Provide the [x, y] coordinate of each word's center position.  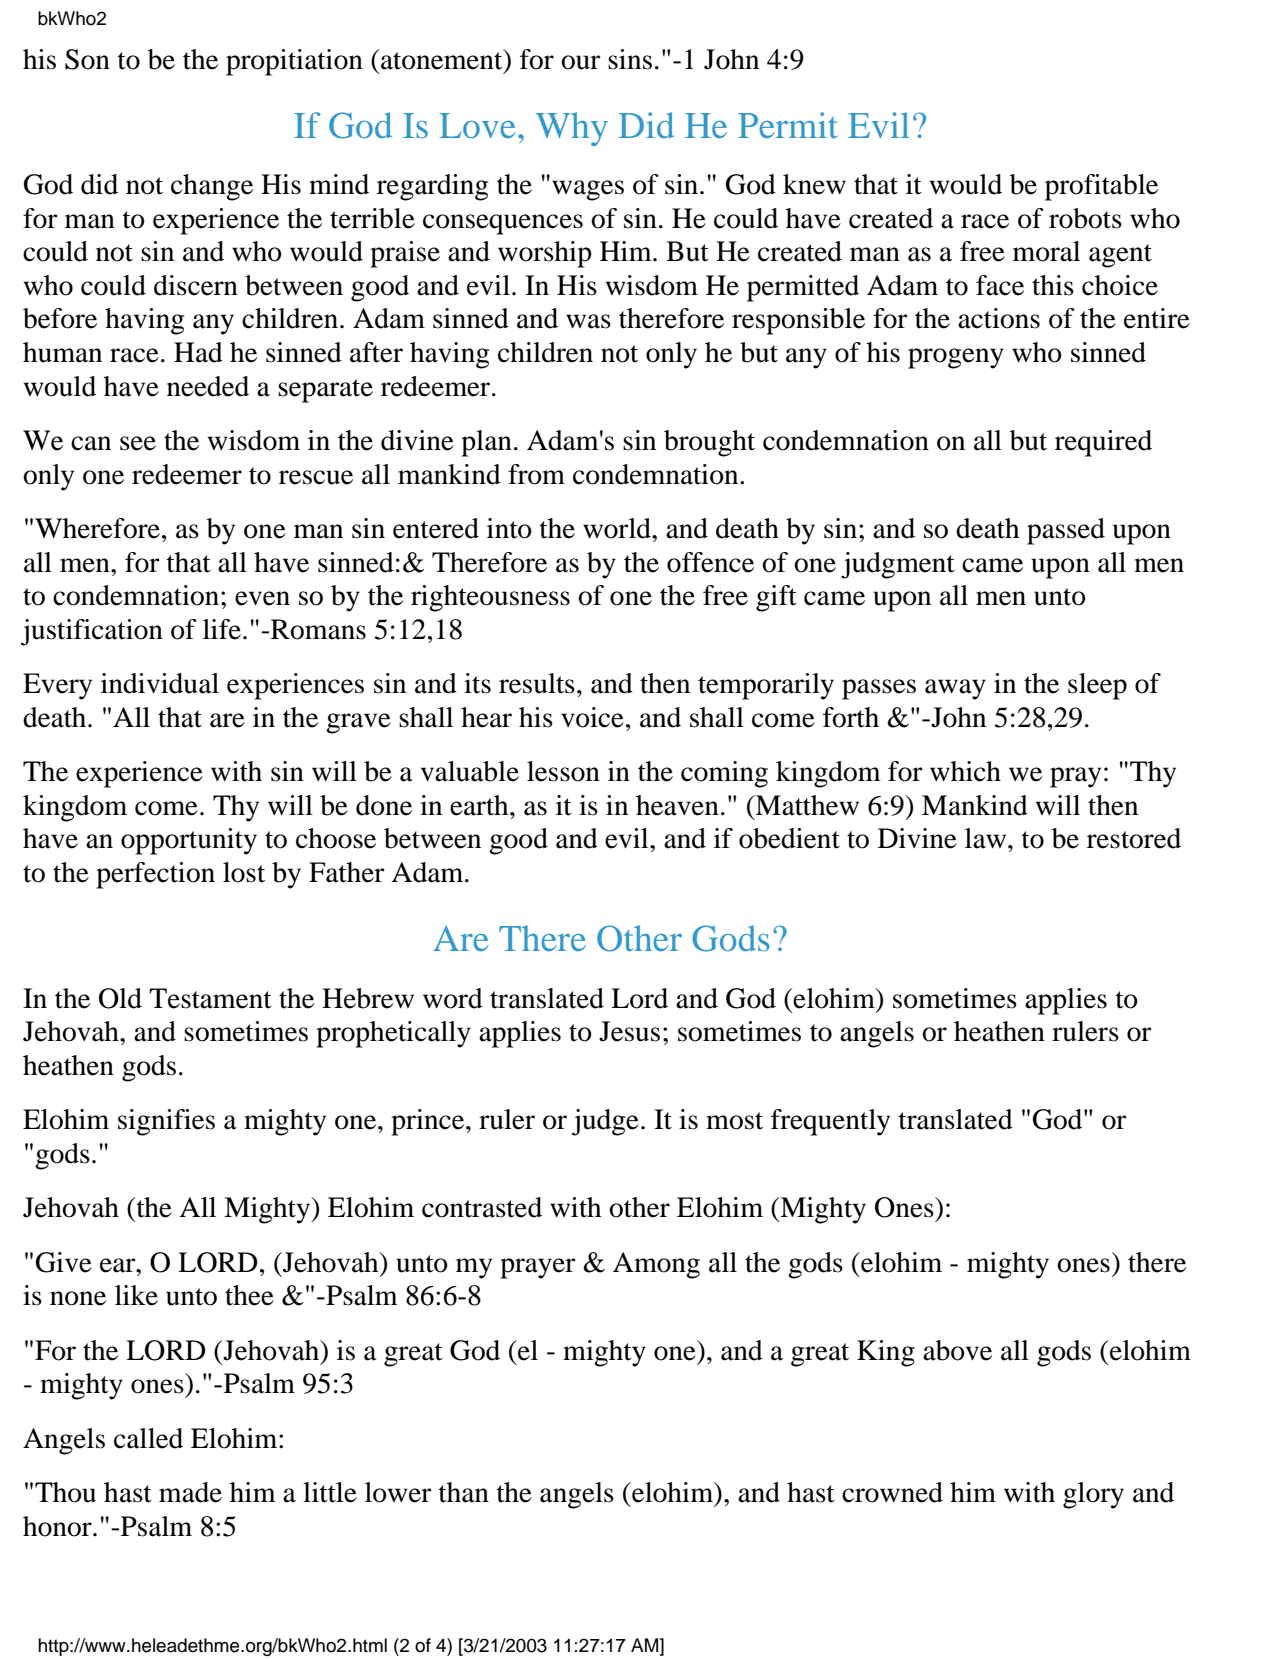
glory [1093, 1495]
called [148, 1438]
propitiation [294, 62]
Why [571, 129]
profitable [1101, 187]
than [464, 1492]
